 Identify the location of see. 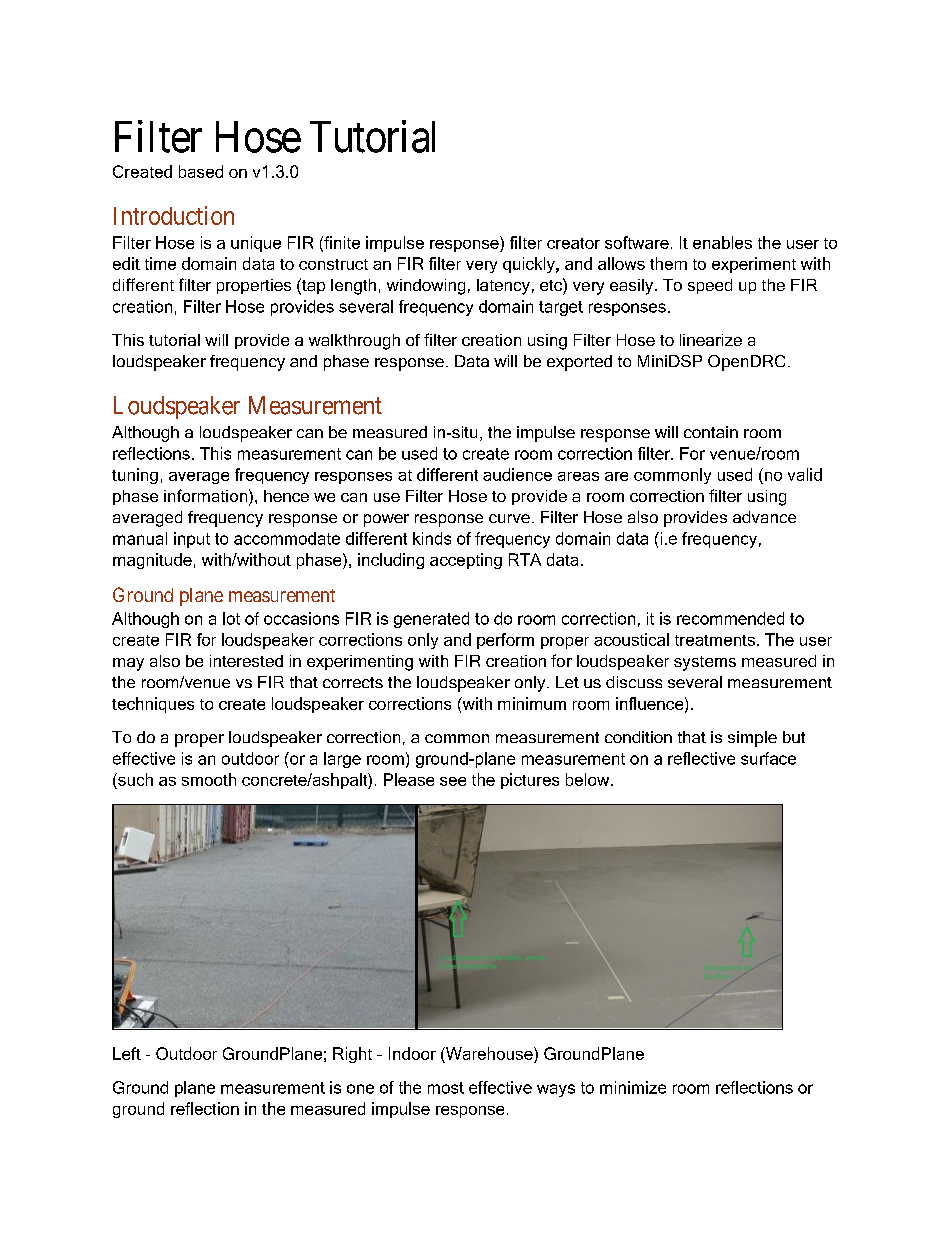
(453, 781).
